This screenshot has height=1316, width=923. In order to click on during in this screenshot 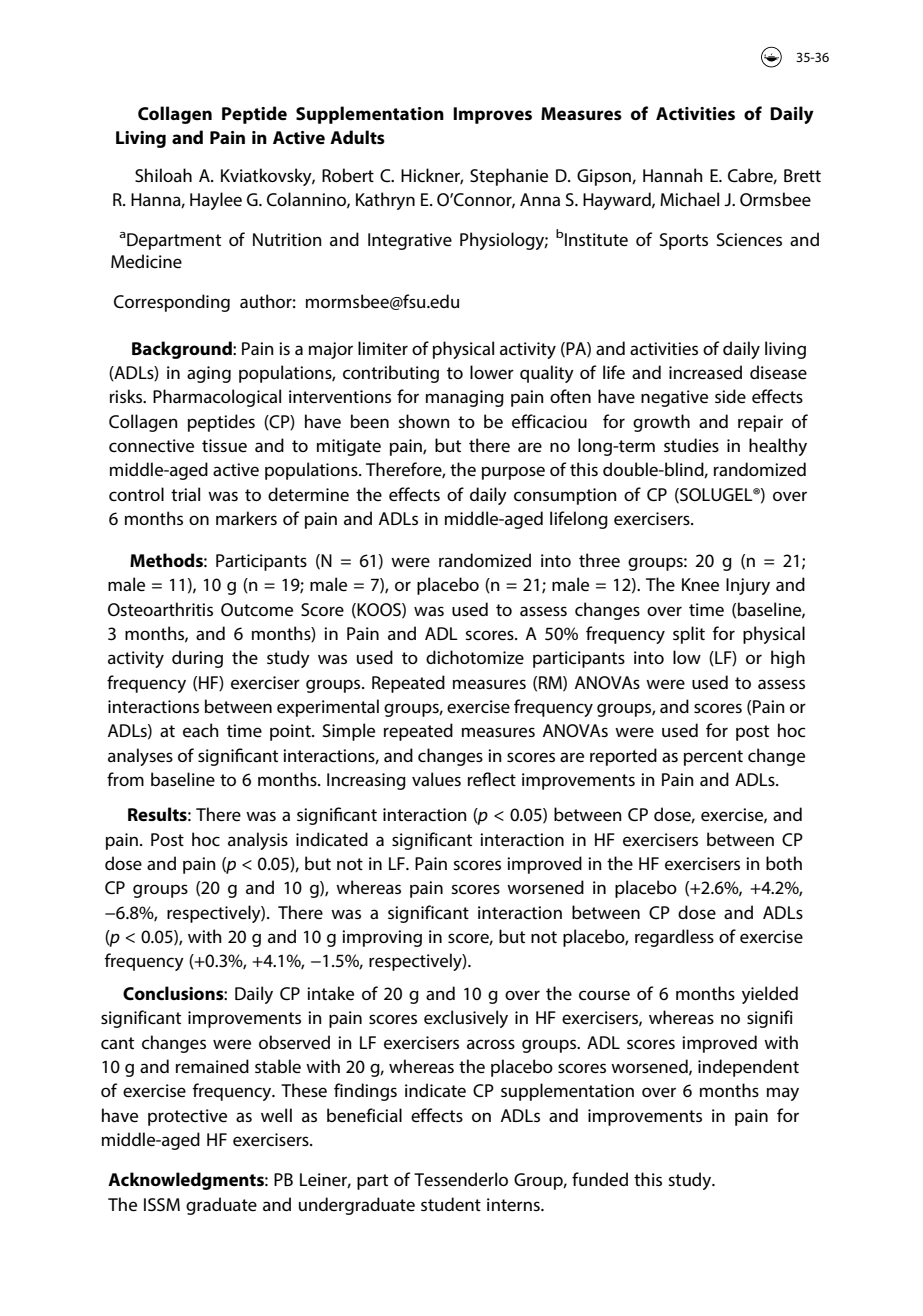, I will do `click(197, 659)`.
